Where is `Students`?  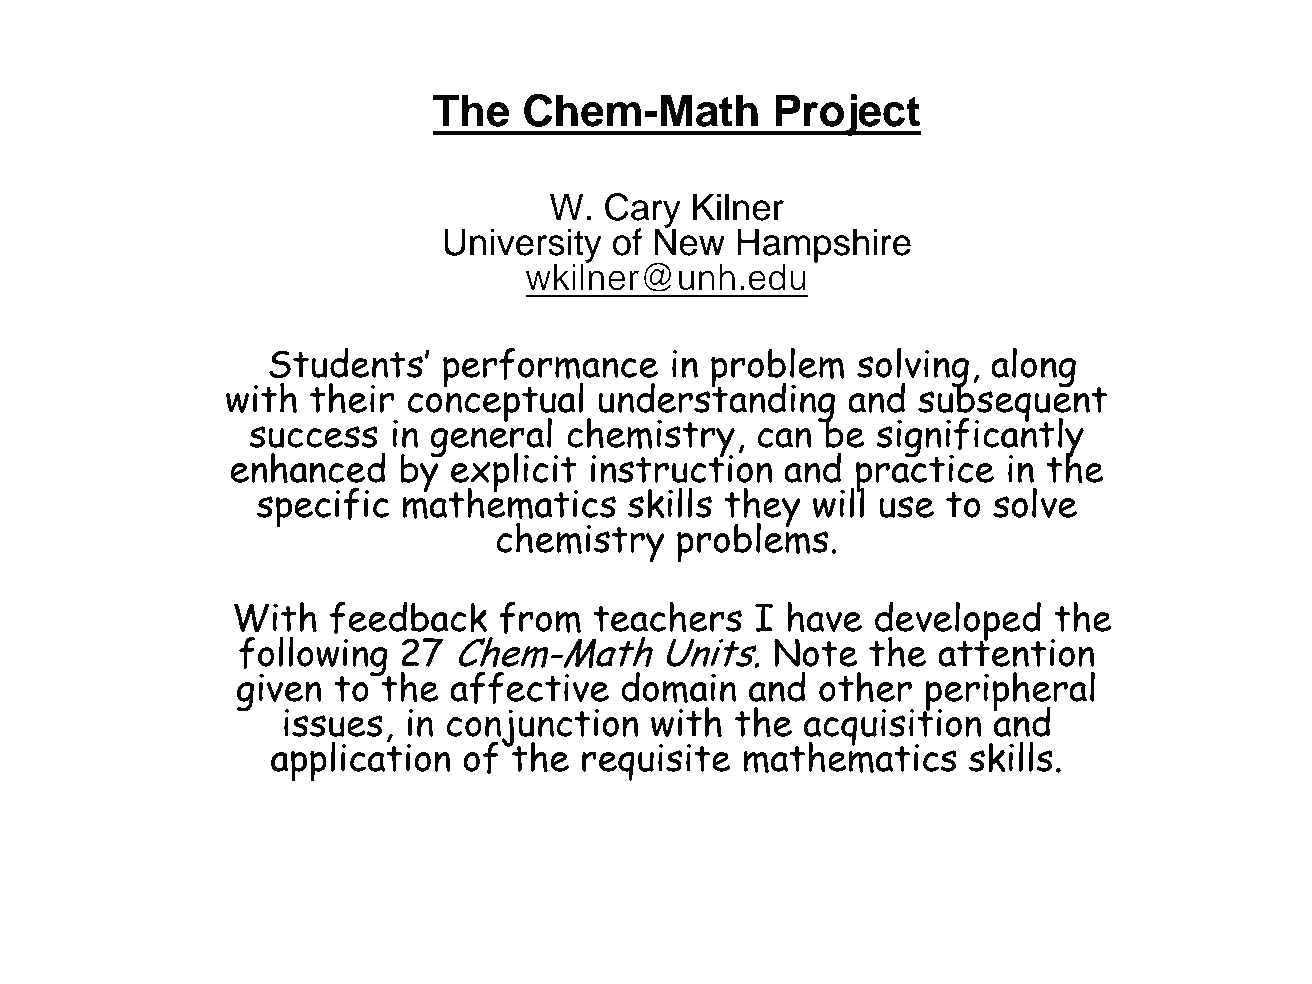 Students is located at coordinates (346, 363).
